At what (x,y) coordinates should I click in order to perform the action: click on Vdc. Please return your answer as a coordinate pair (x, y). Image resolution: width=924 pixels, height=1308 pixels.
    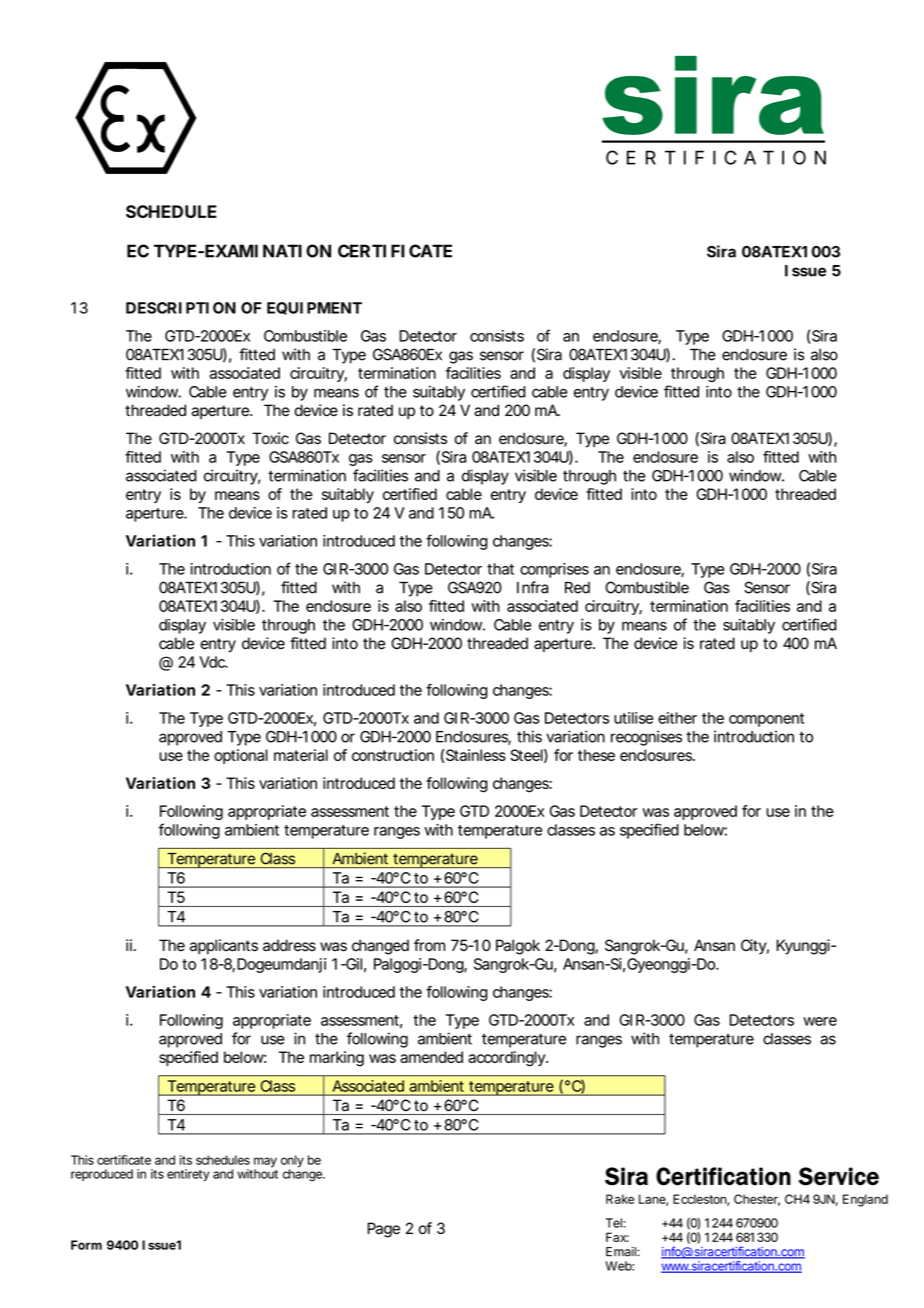
    Looking at the image, I should click on (214, 662).
